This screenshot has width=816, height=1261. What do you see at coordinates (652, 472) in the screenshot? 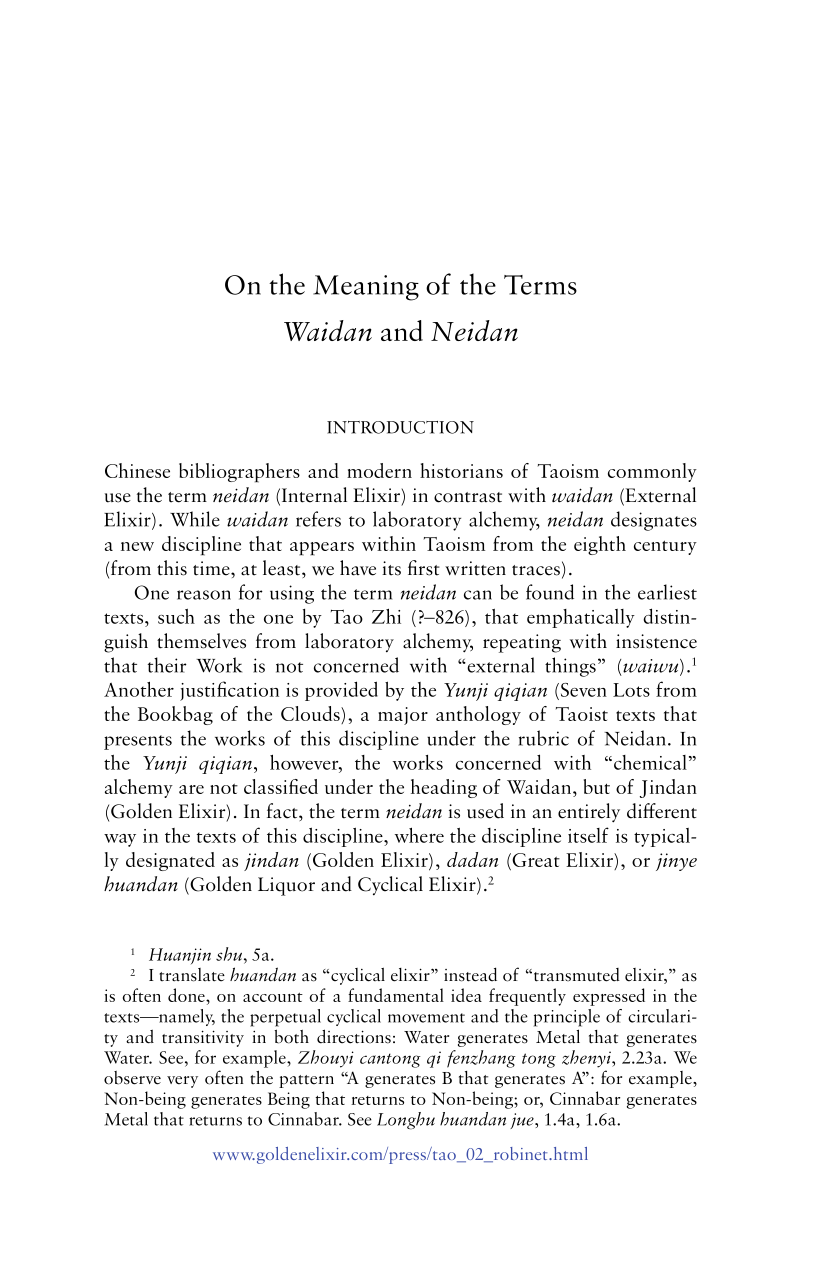
I see `commonly` at bounding box center [652, 472].
